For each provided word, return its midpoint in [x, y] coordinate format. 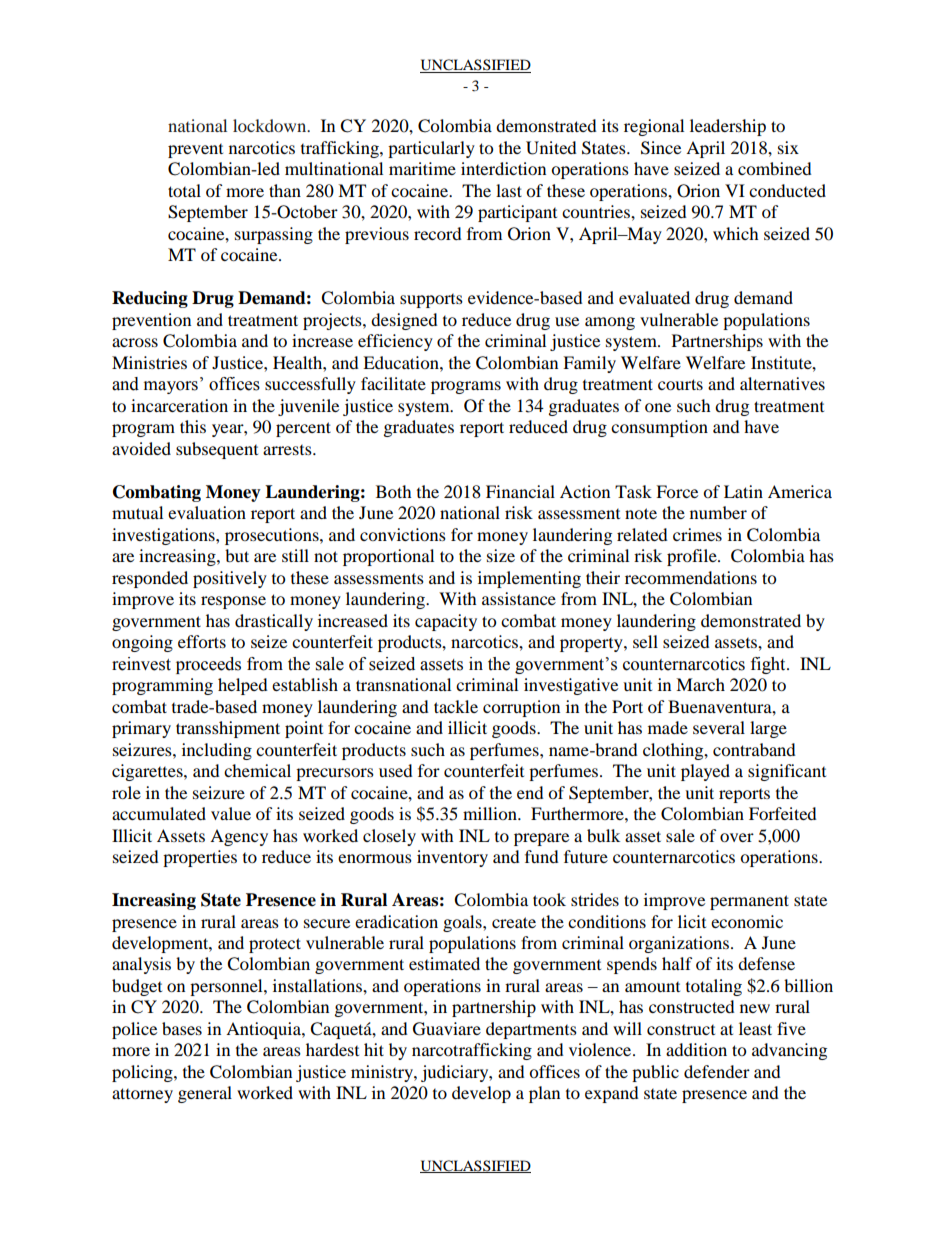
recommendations [691, 577]
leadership [728, 127]
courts [680, 384]
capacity [446, 622]
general [205, 1094]
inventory [452, 858]
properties [200, 858]
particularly [431, 149]
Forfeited [783, 813]
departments [531, 1030]
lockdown [271, 125]
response [233, 602]
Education [402, 362]
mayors [171, 387]
